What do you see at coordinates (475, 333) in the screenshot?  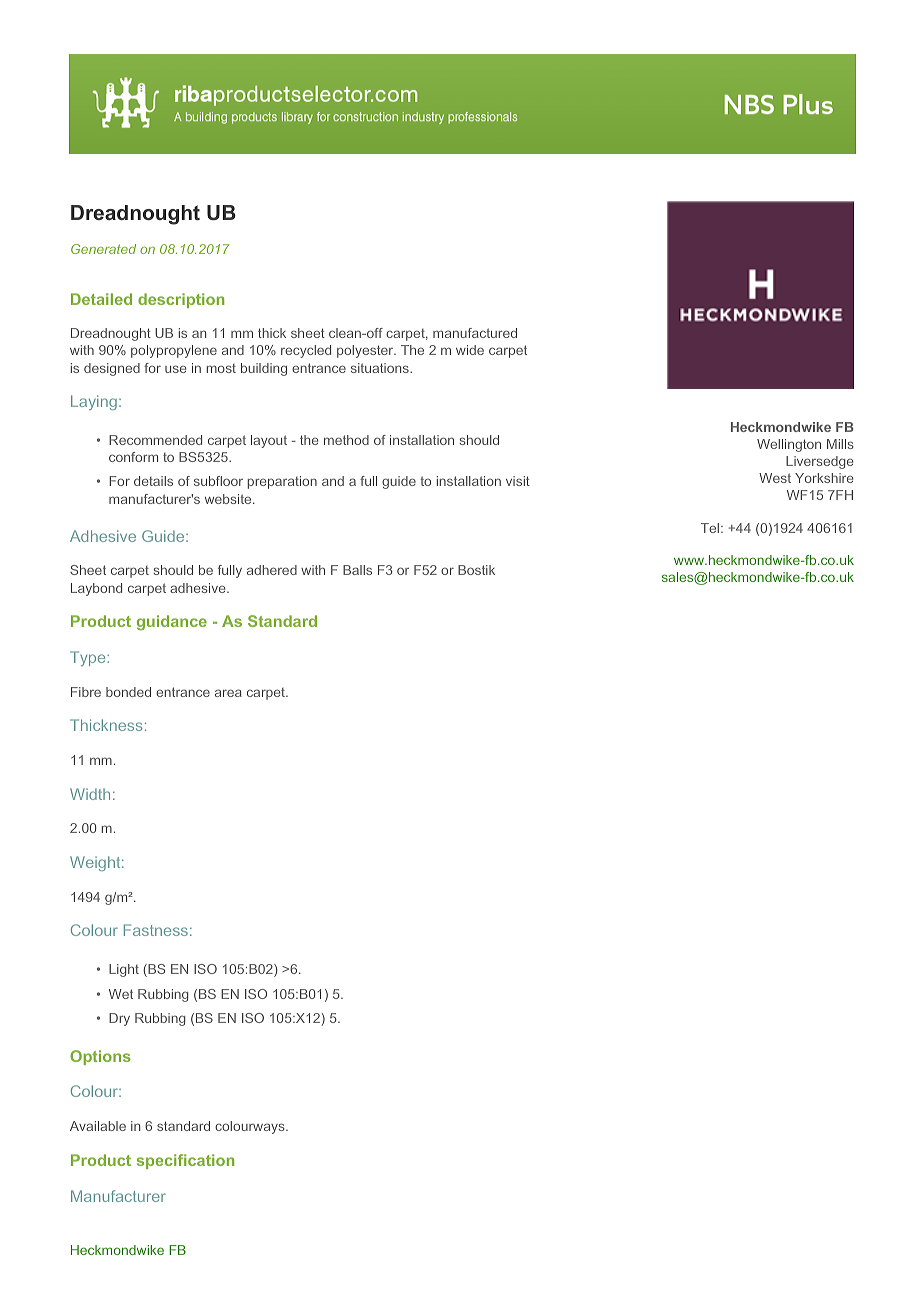 I see `manufactured` at bounding box center [475, 333].
